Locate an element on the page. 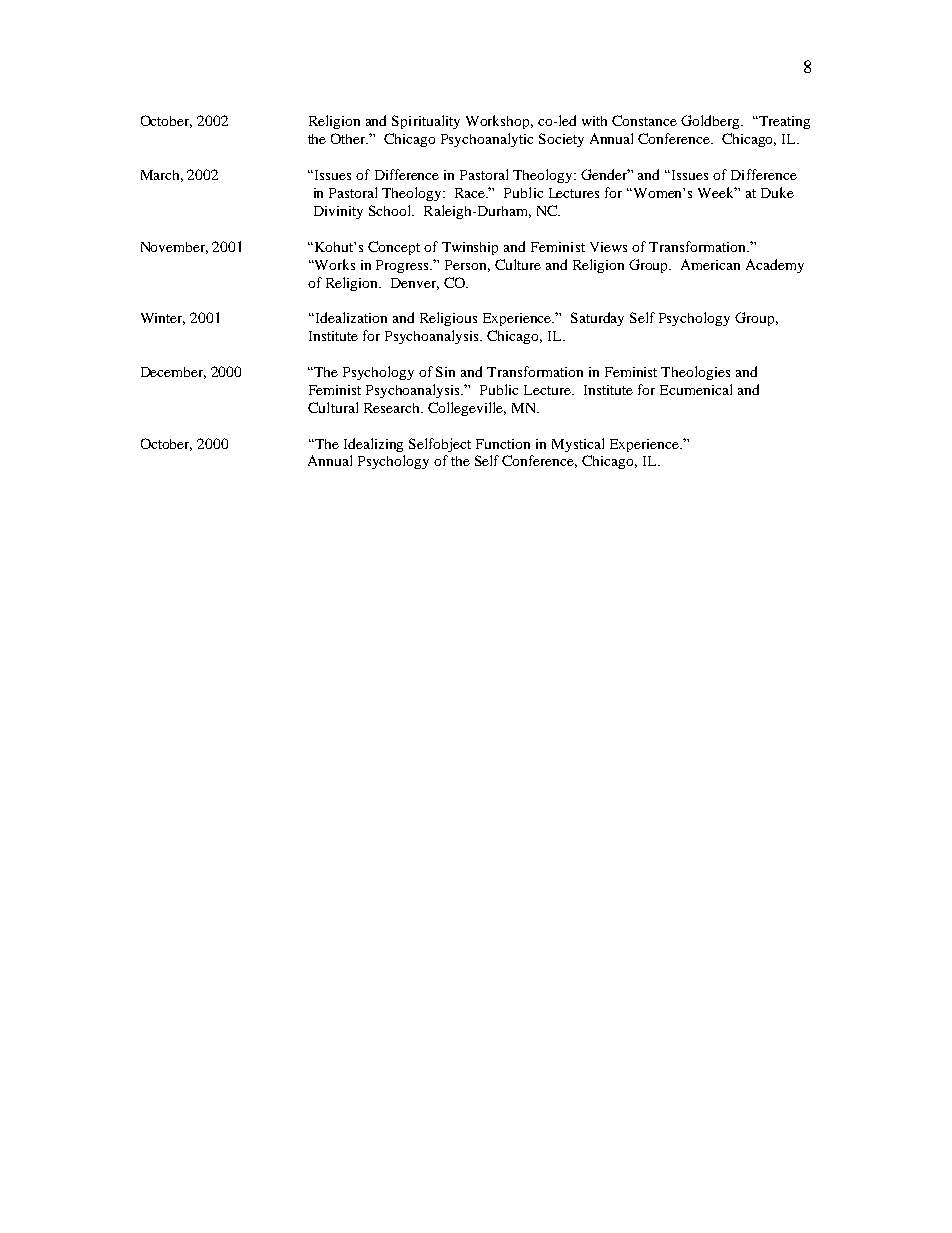 Image resolution: width=952 pixels, height=1233 pixels. Goldberg is located at coordinates (711, 122).
